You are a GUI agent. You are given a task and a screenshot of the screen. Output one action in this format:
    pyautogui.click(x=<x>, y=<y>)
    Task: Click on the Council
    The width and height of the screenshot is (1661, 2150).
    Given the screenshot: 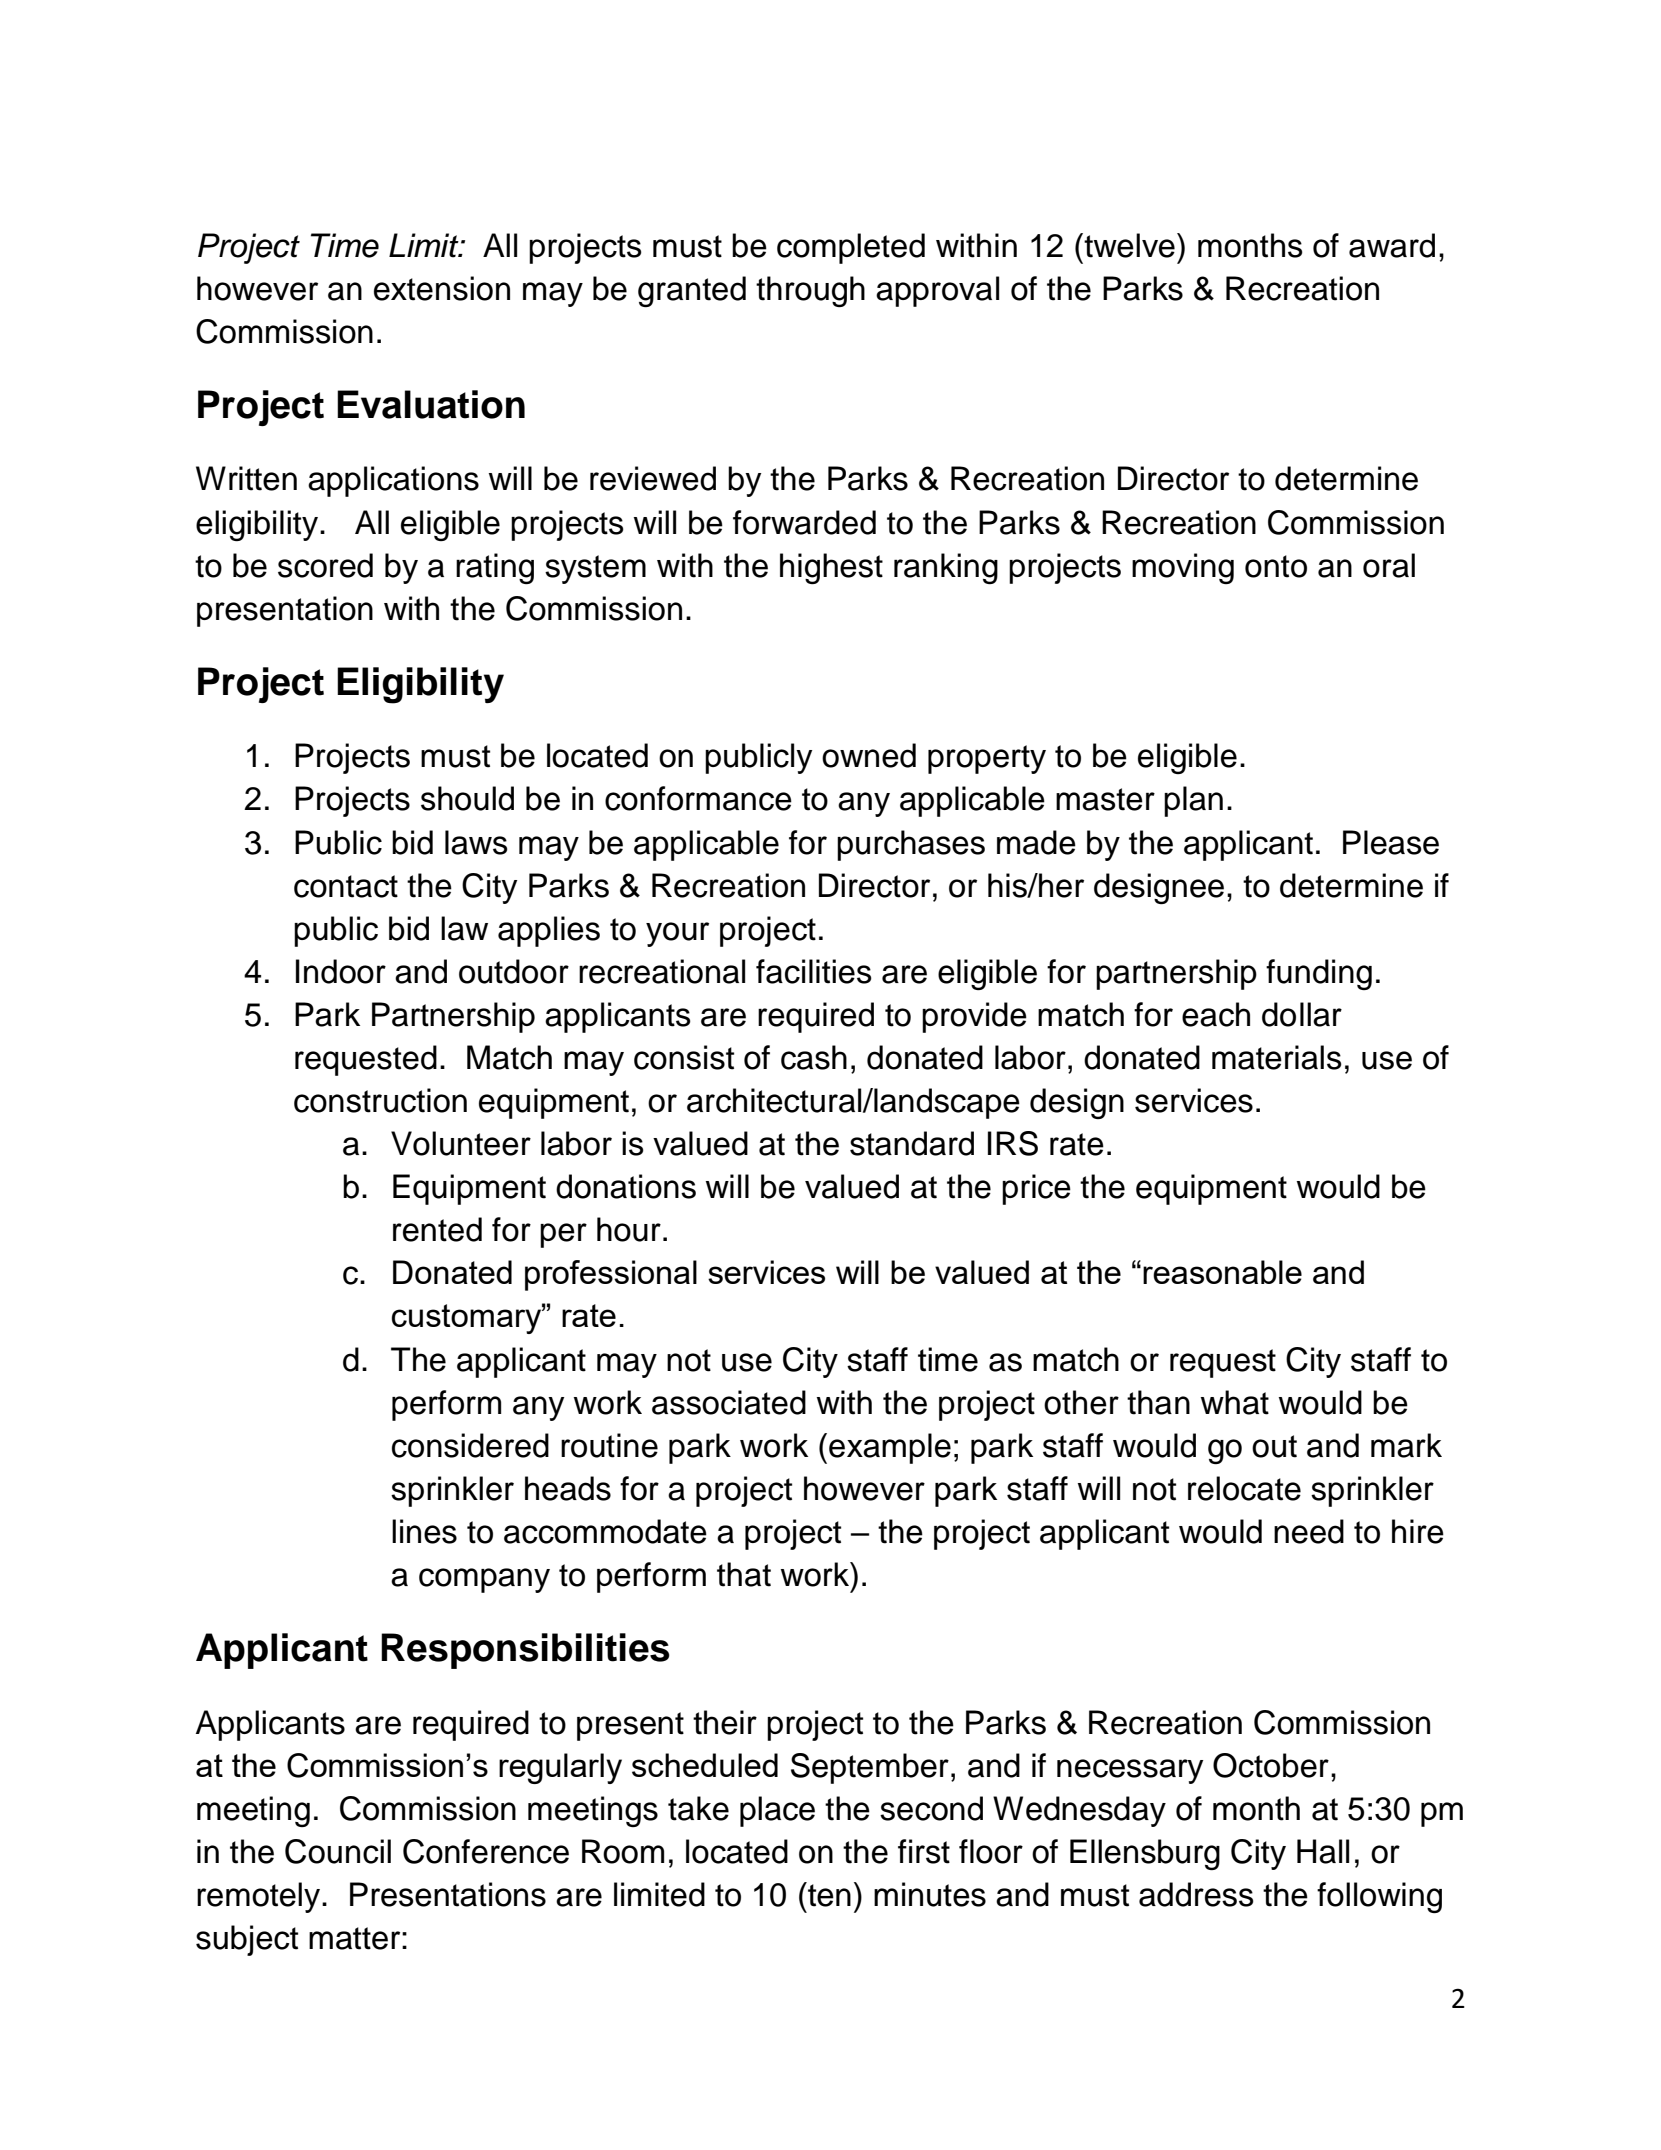 What is the action you would take?
    pyautogui.click(x=338, y=1851)
